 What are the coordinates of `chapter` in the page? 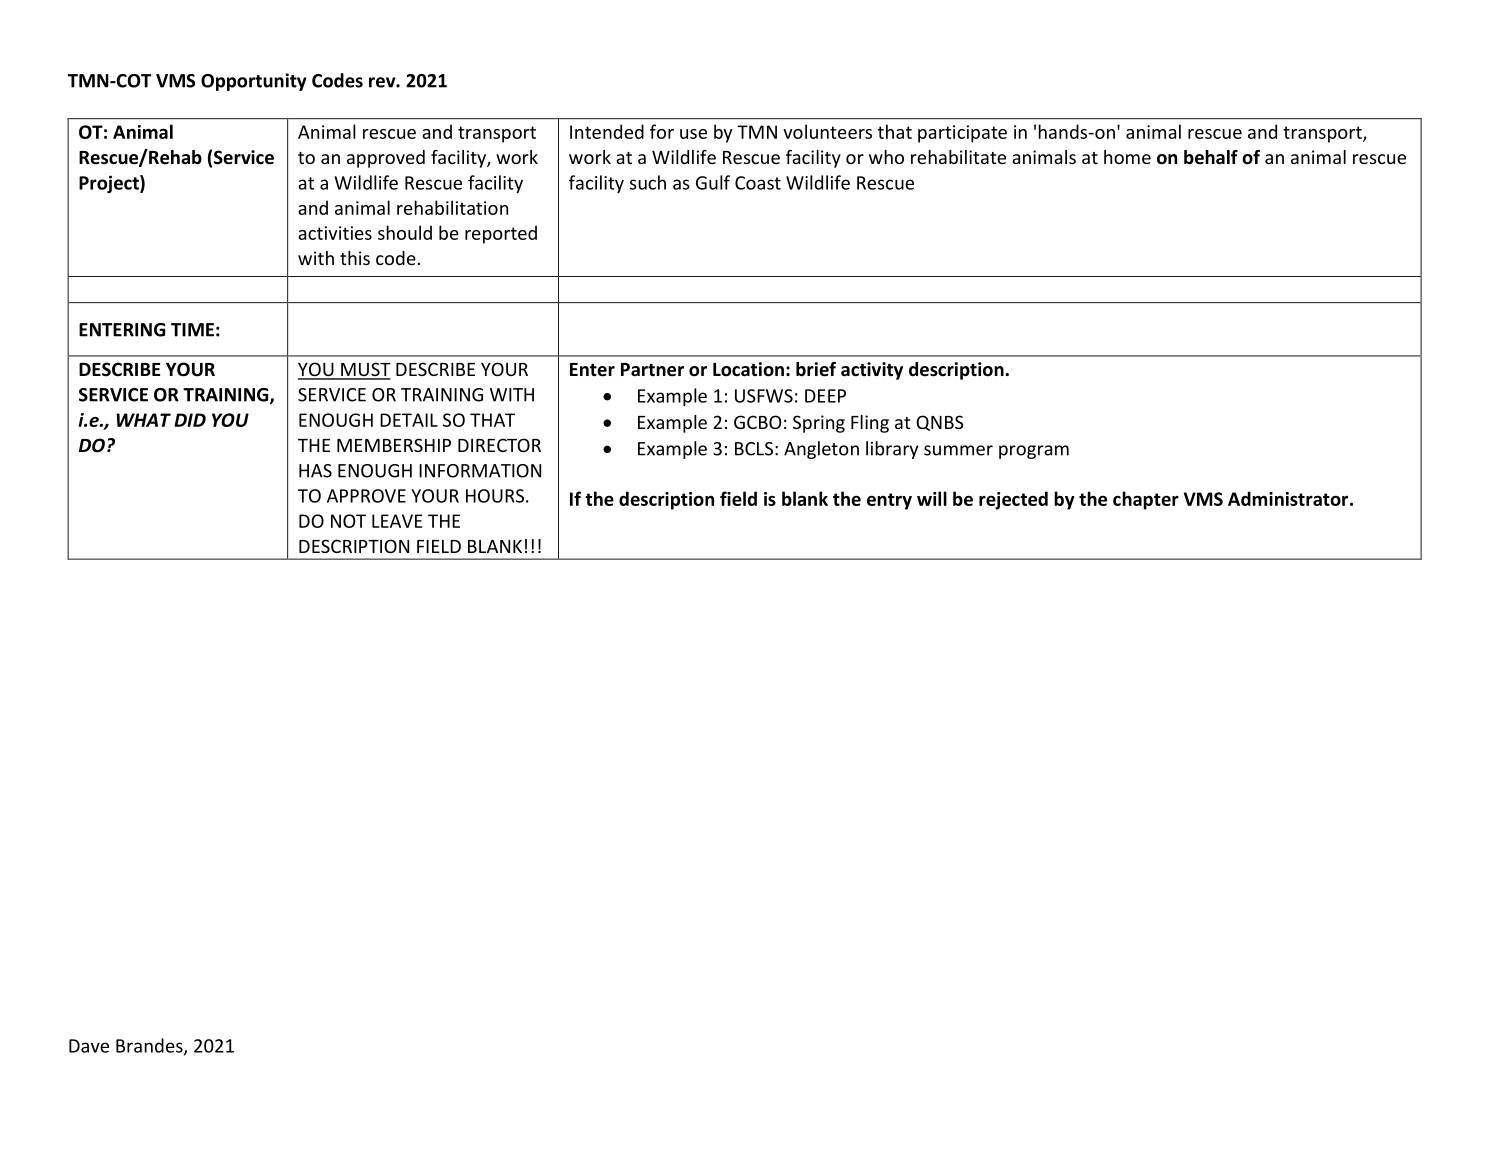 It's located at (1146, 500).
